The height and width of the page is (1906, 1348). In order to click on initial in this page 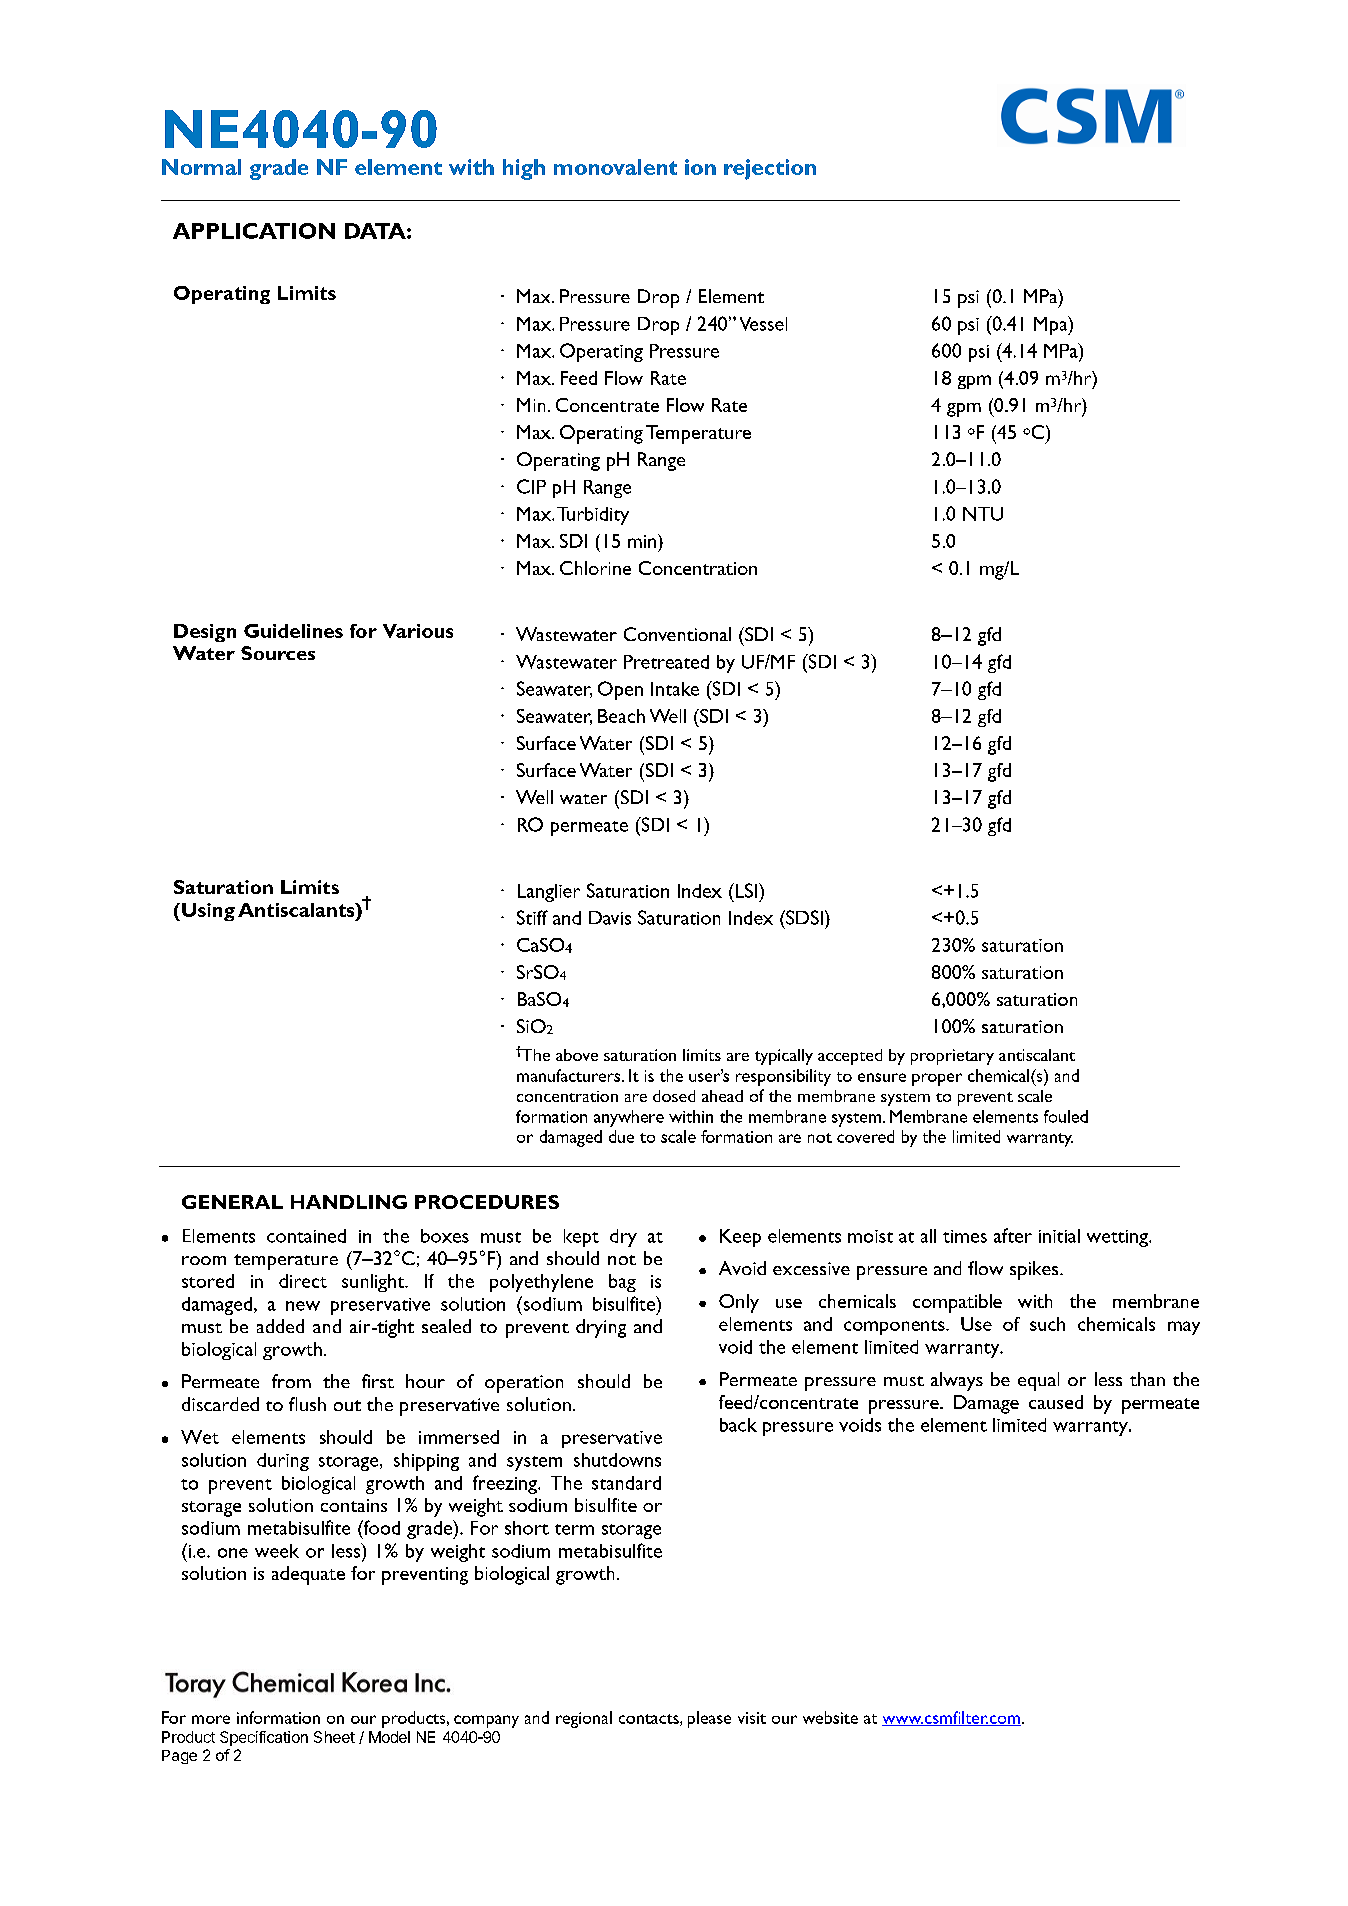, I will do `click(1059, 1236)`.
